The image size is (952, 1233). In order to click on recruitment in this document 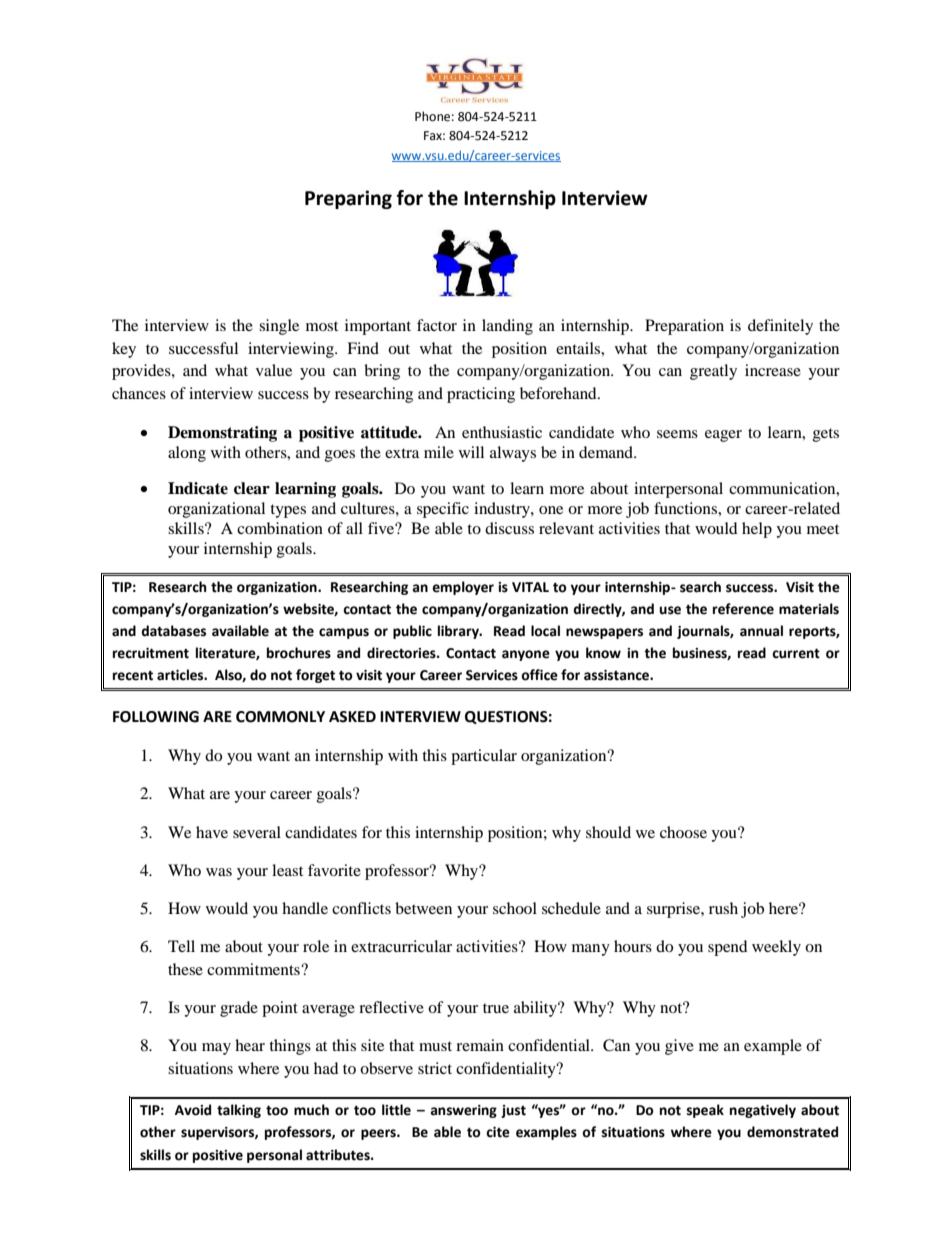, I will do `click(151, 653)`.
